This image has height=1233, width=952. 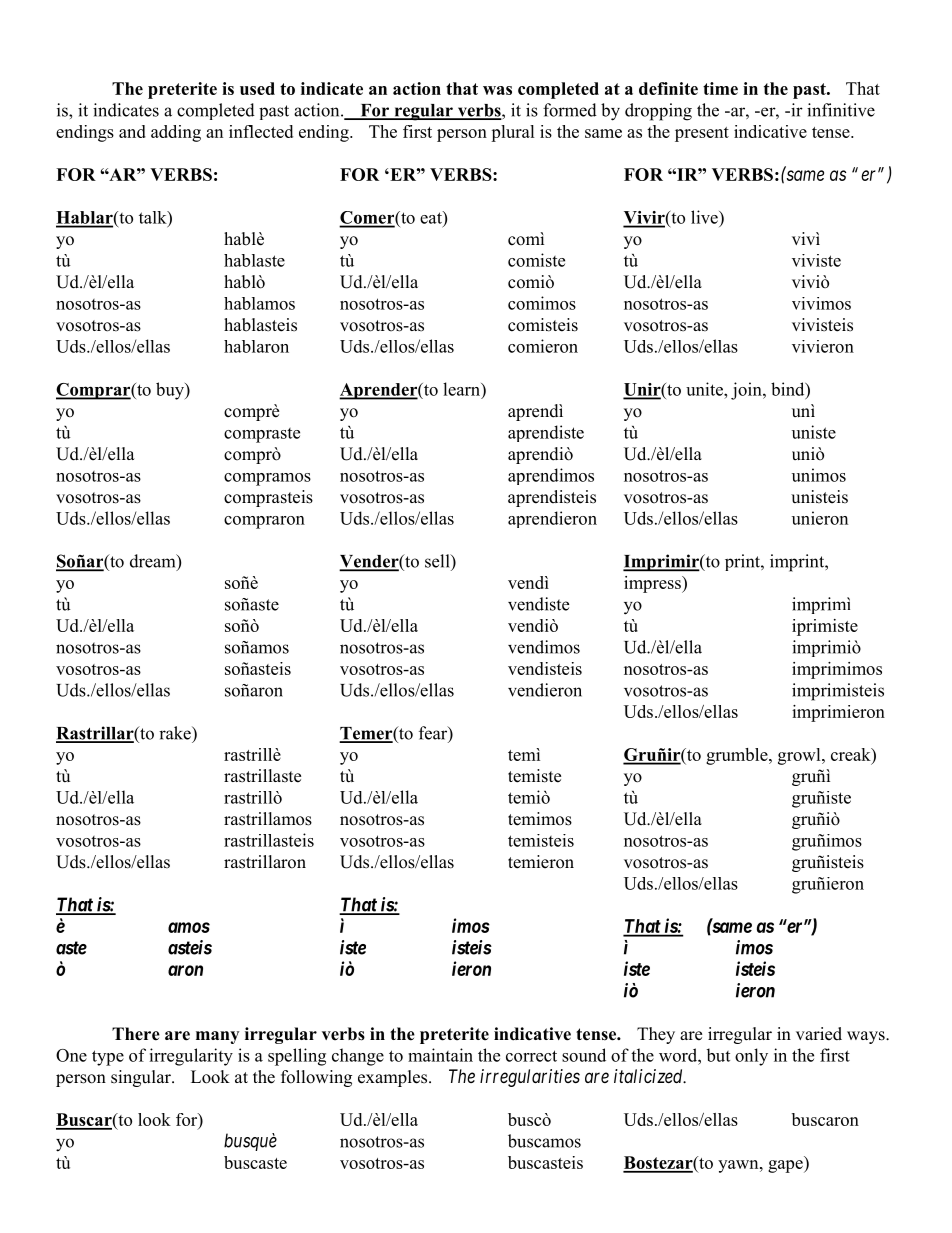 What do you see at coordinates (142, 1078) in the image?
I see `singular` at bounding box center [142, 1078].
